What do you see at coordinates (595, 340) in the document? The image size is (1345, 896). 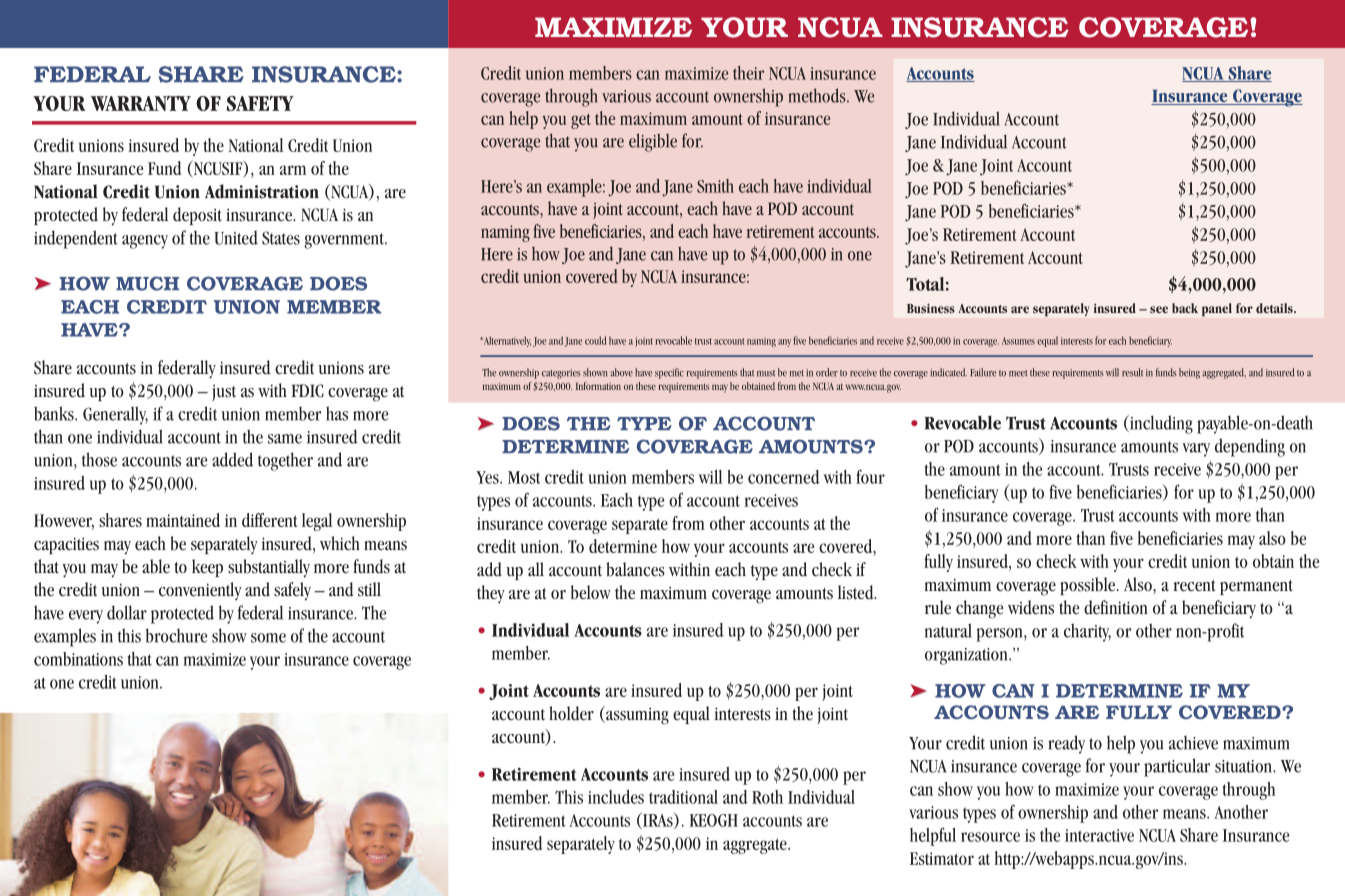 I see `could` at bounding box center [595, 340].
